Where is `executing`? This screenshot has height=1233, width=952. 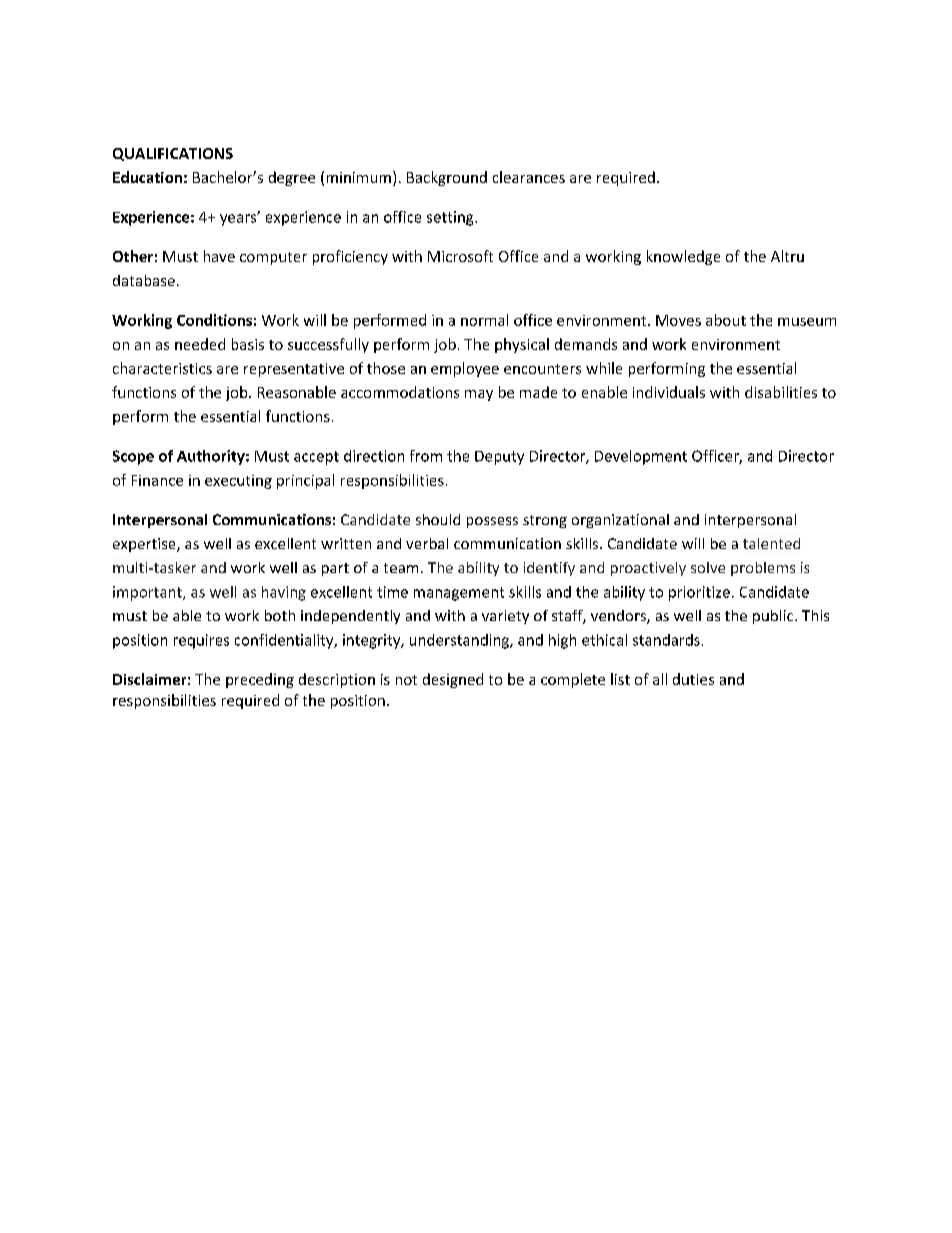 executing is located at coordinates (238, 482).
